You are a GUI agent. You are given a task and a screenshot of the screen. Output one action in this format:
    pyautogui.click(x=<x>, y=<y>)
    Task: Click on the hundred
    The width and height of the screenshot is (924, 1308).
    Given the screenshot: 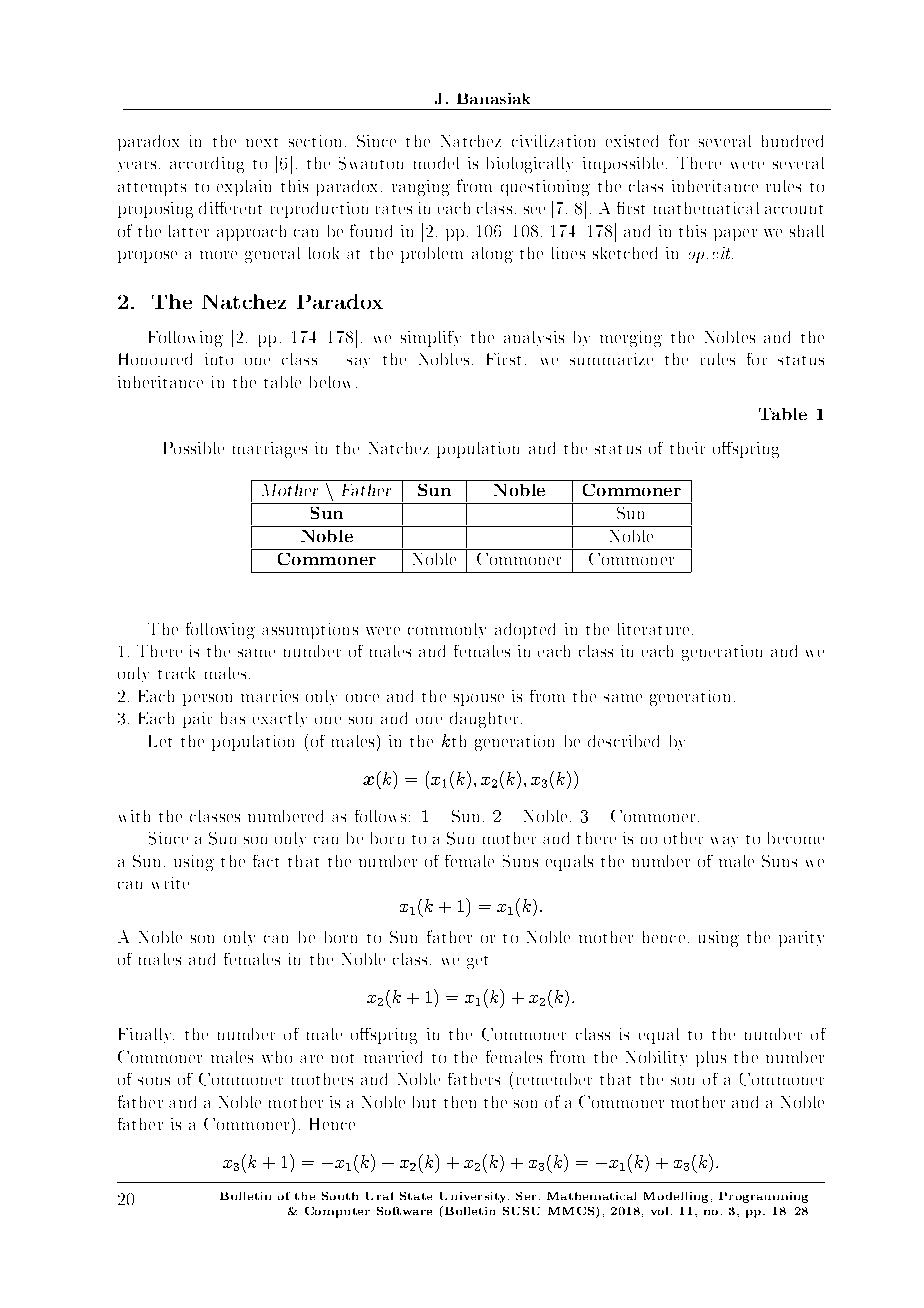 What is the action you would take?
    pyautogui.click(x=792, y=141)
